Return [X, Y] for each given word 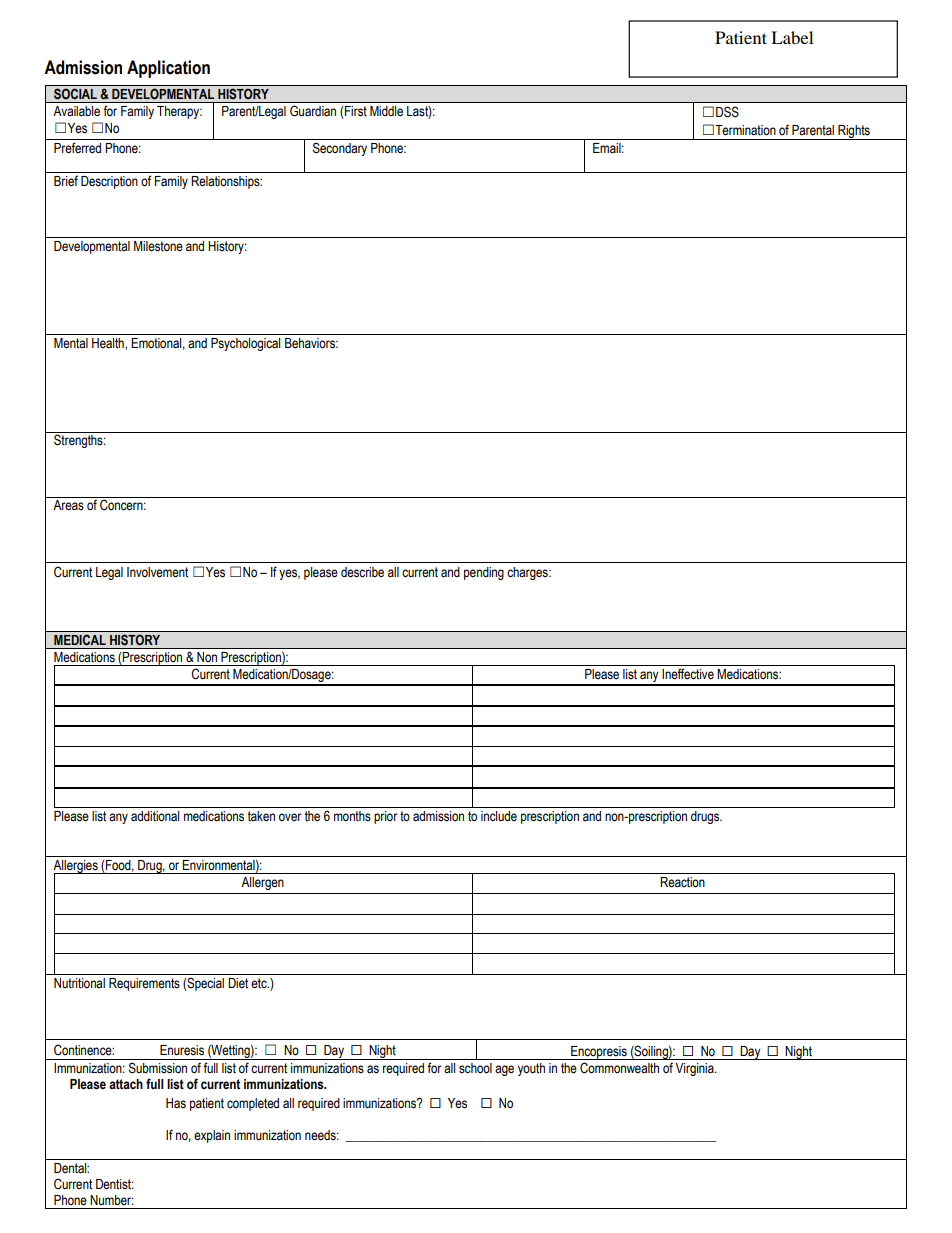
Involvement [157, 572]
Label [792, 37]
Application [168, 69]
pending [484, 573]
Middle [386, 111]
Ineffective [688, 674]
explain [212, 1136]
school [475, 1068]
